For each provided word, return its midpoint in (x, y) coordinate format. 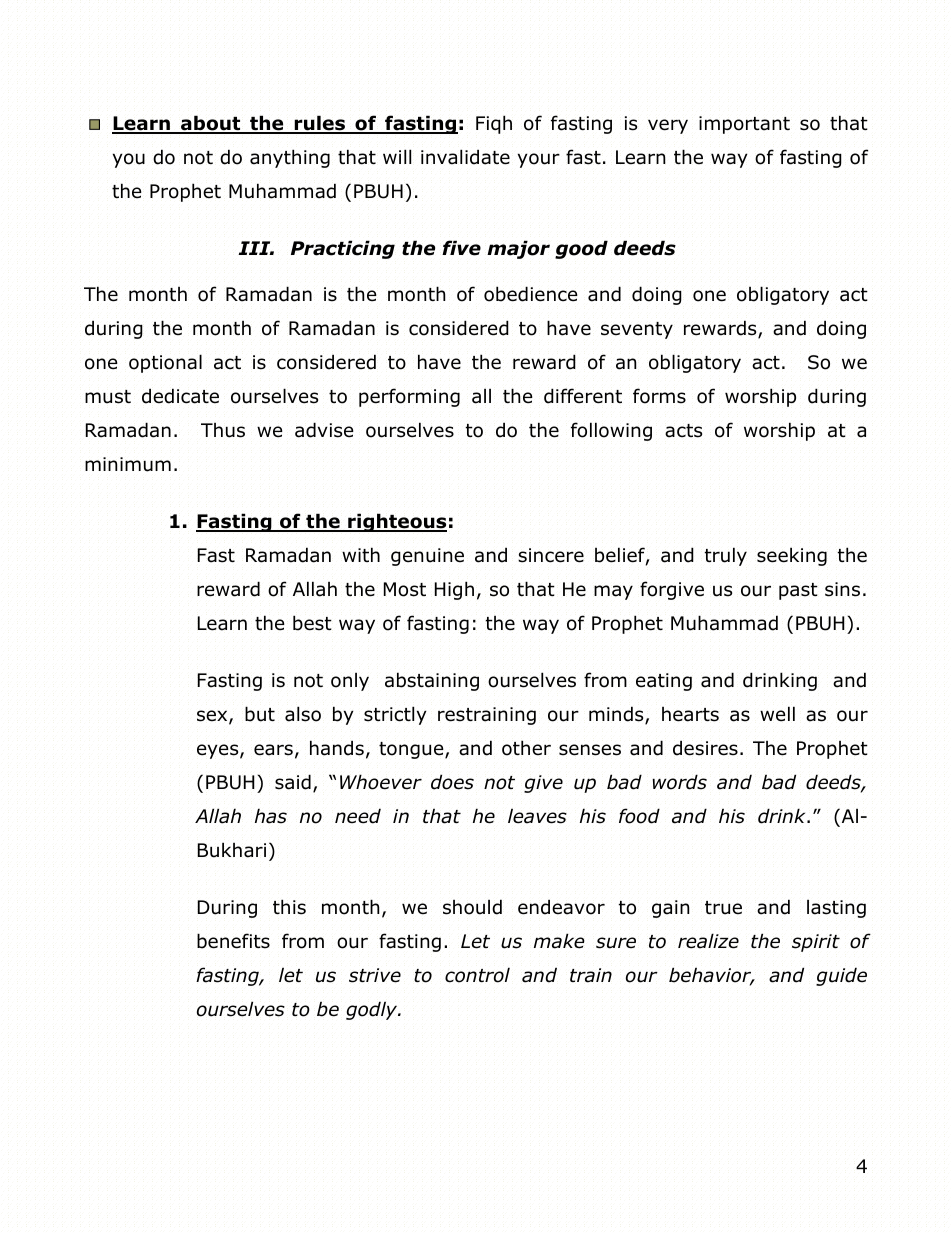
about (211, 124)
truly (726, 556)
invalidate (465, 157)
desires (705, 748)
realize (708, 941)
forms (659, 396)
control (477, 975)
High (454, 590)
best (312, 623)
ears (273, 750)
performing (409, 397)
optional (165, 363)
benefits (233, 941)
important (744, 125)
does (452, 782)
